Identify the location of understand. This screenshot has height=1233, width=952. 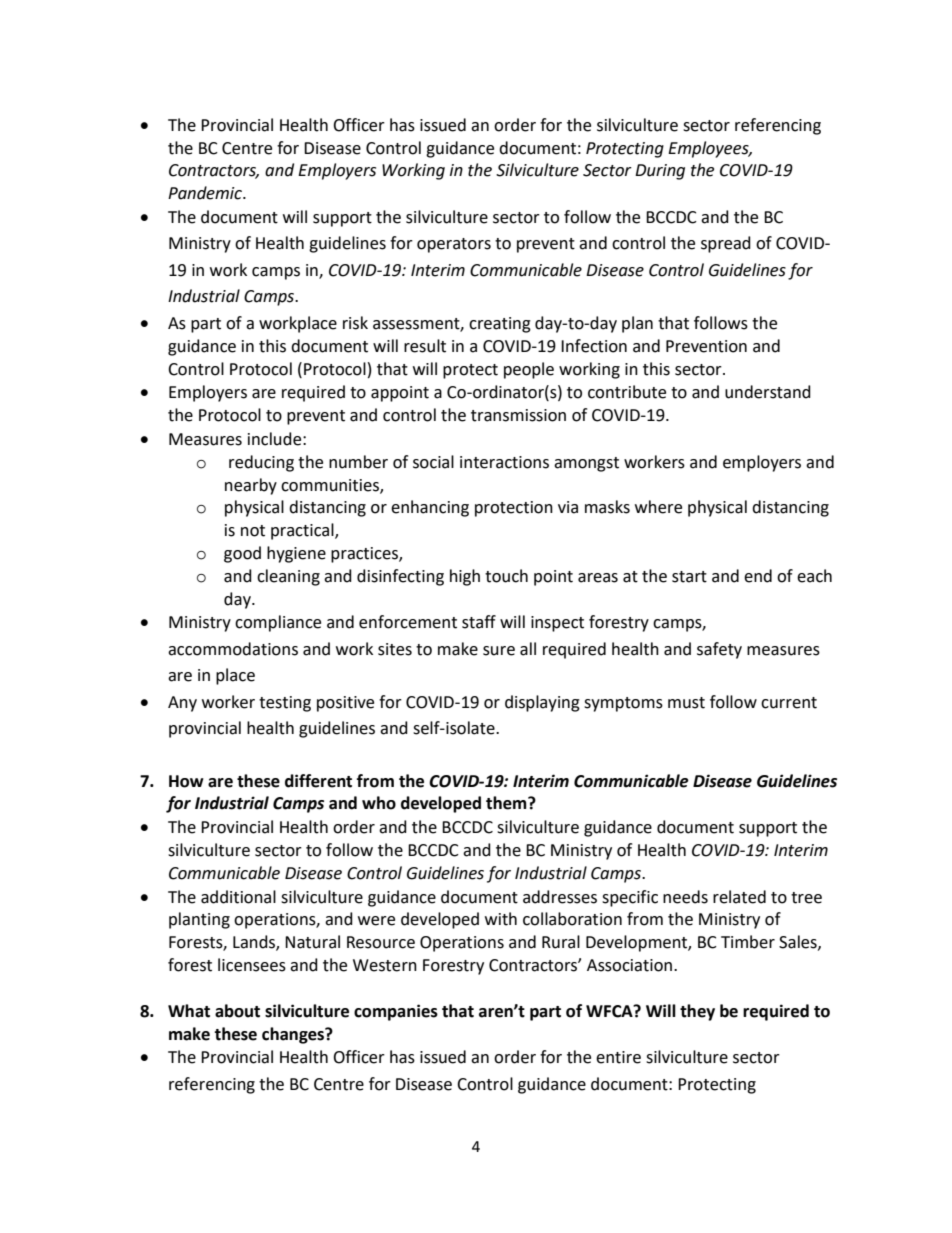
(768, 392).
